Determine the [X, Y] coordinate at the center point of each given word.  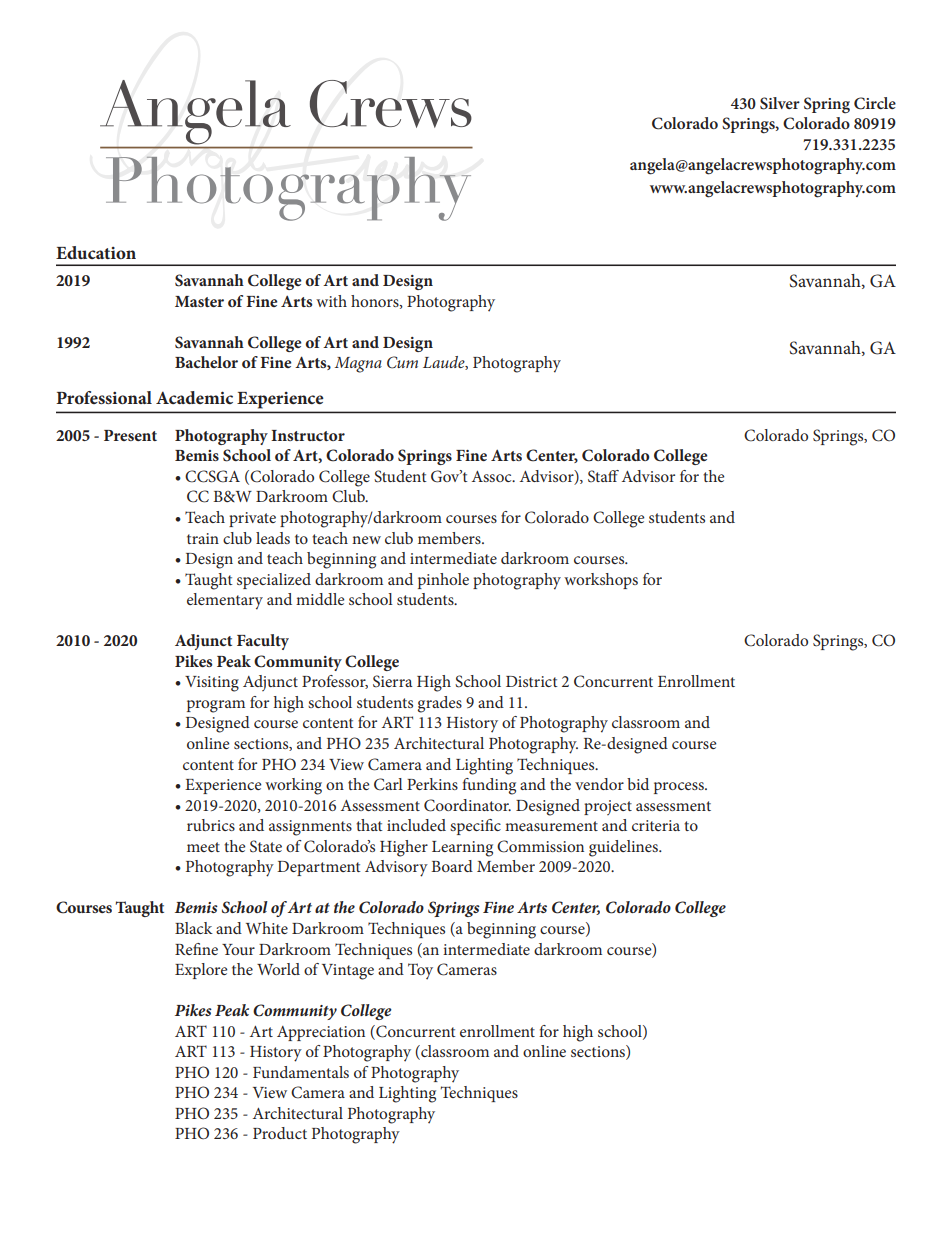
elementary [225, 601]
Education [96, 252]
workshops [601, 581]
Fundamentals [301, 1072]
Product [280, 1133]
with [331, 301]
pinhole [443, 581]
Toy [420, 971]
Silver [780, 103]
